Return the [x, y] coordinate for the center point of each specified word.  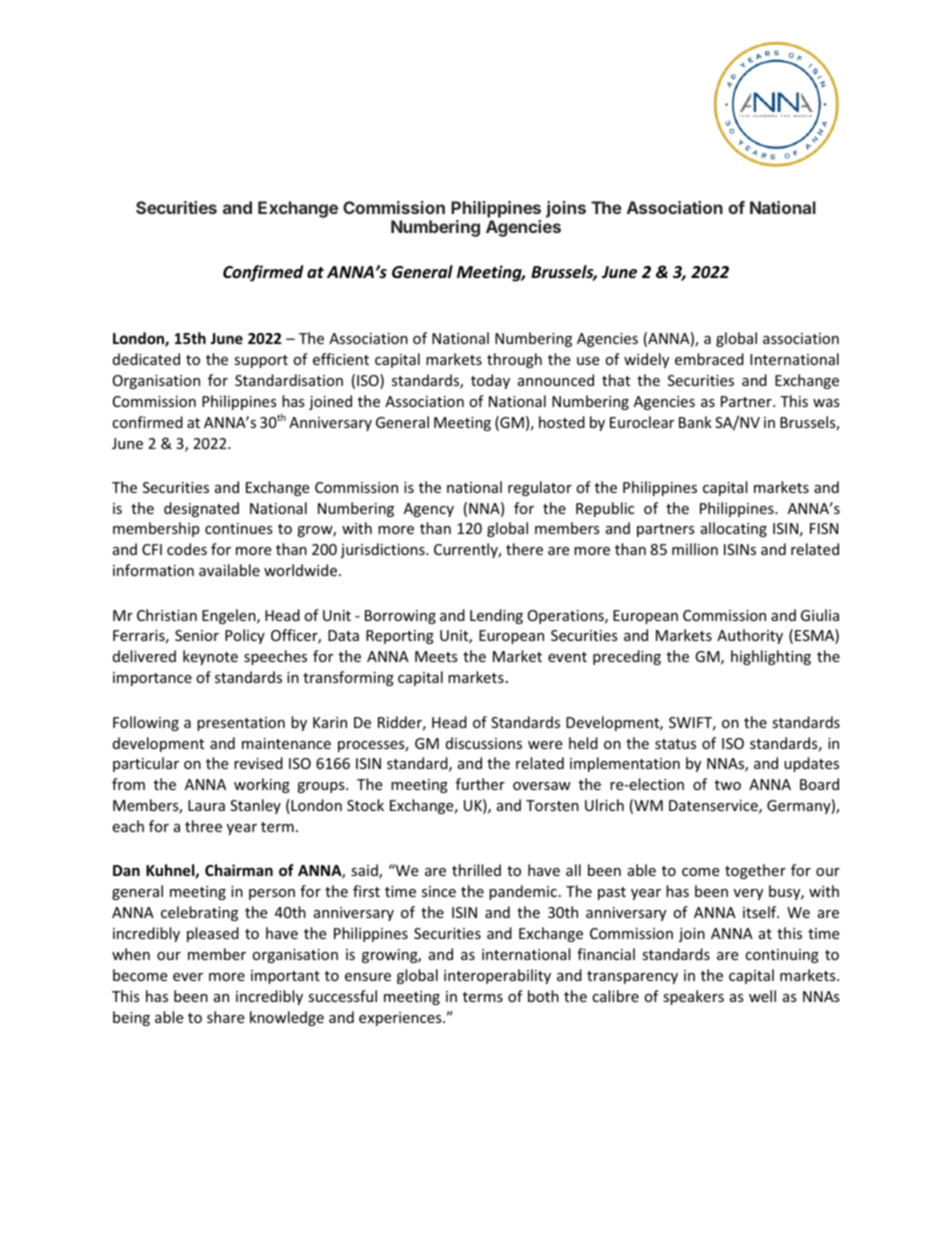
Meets [436, 656]
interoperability [497, 976]
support [261, 361]
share [225, 1017]
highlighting [771, 657]
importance [152, 679]
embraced [709, 359]
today [490, 381]
